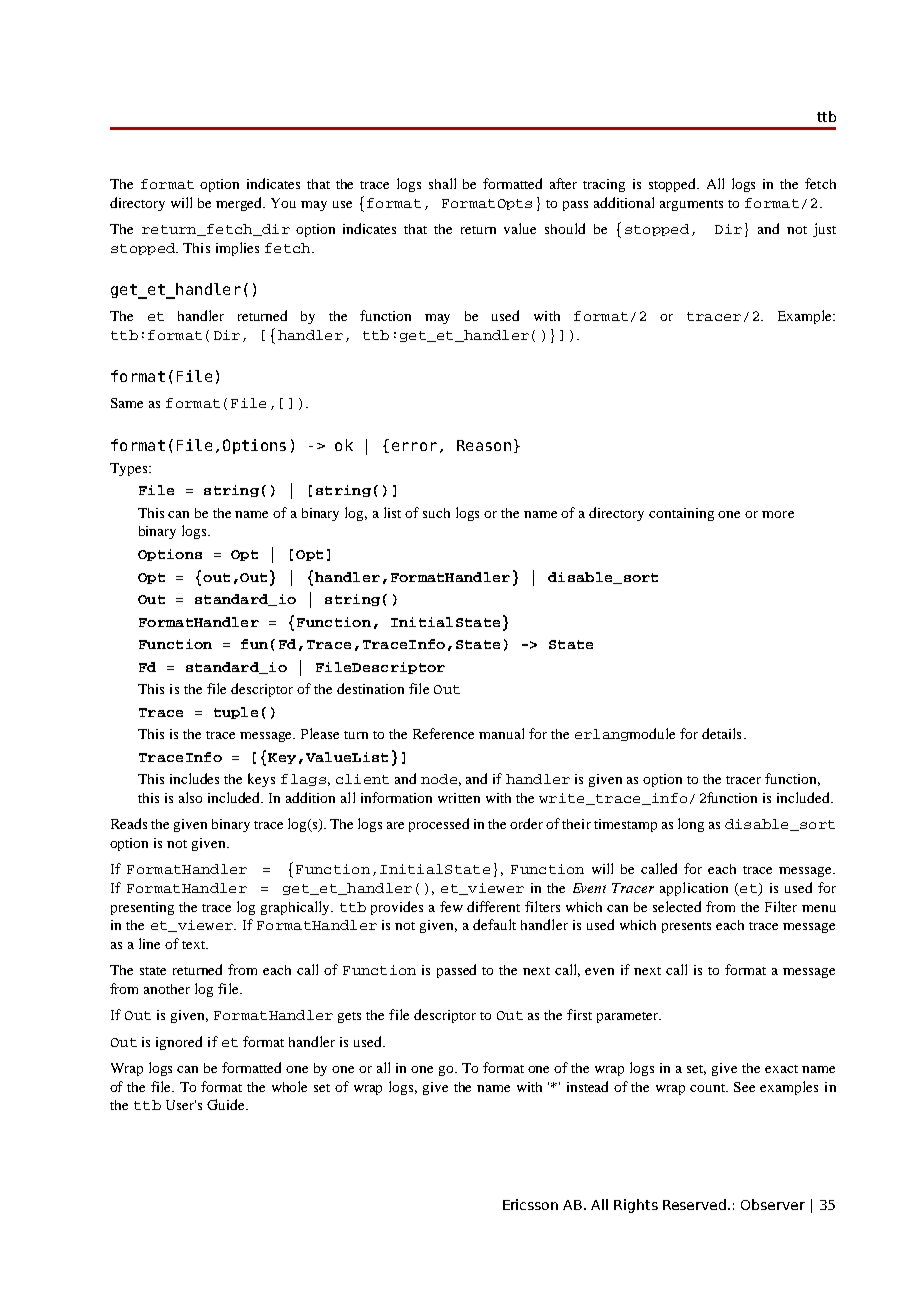  What do you see at coordinates (190, 797) in the screenshot?
I see `also` at bounding box center [190, 797].
